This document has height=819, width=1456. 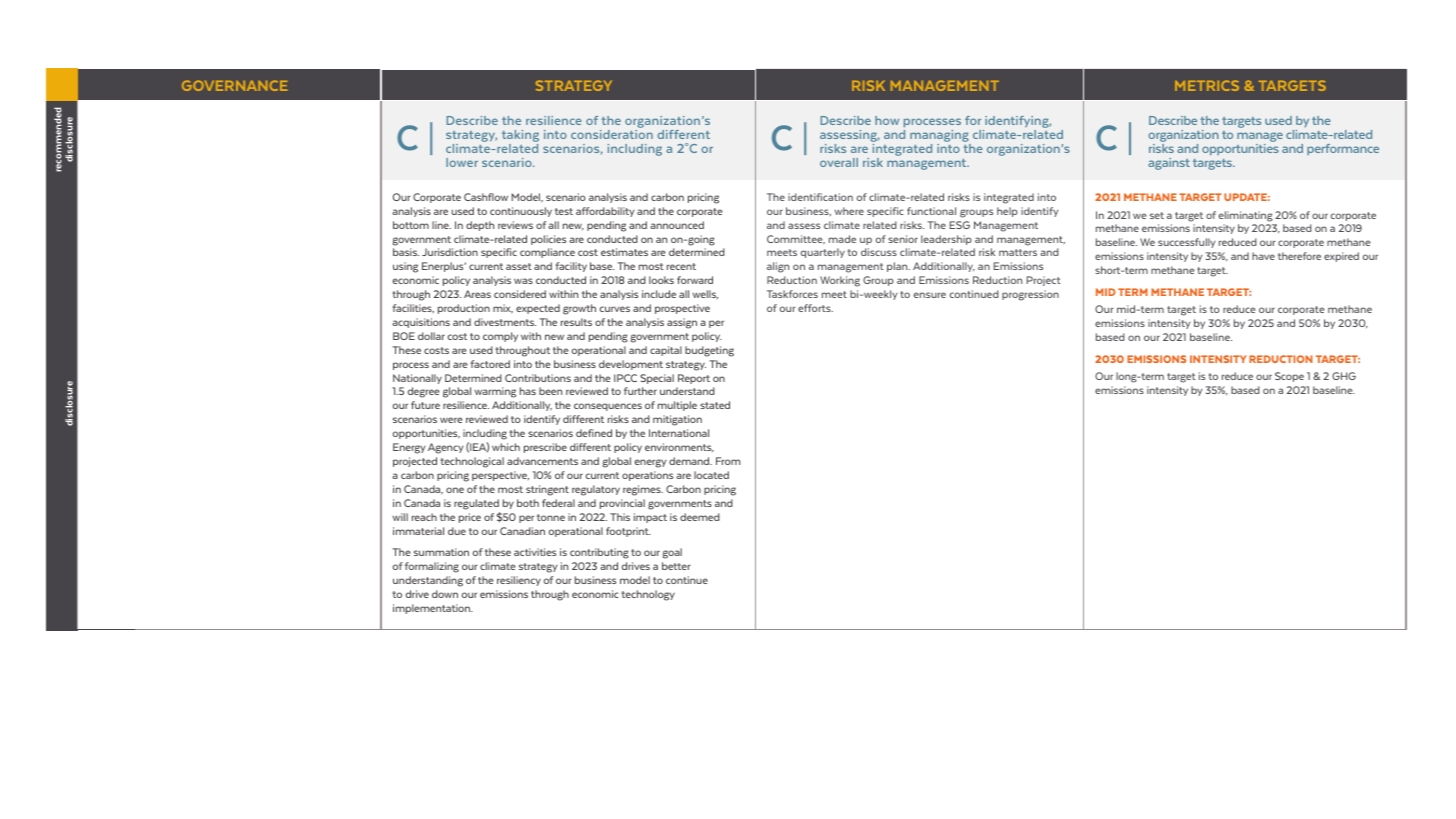 What do you see at coordinates (648, 595) in the document?
I see `technology` at bounding box center [648, 595].
